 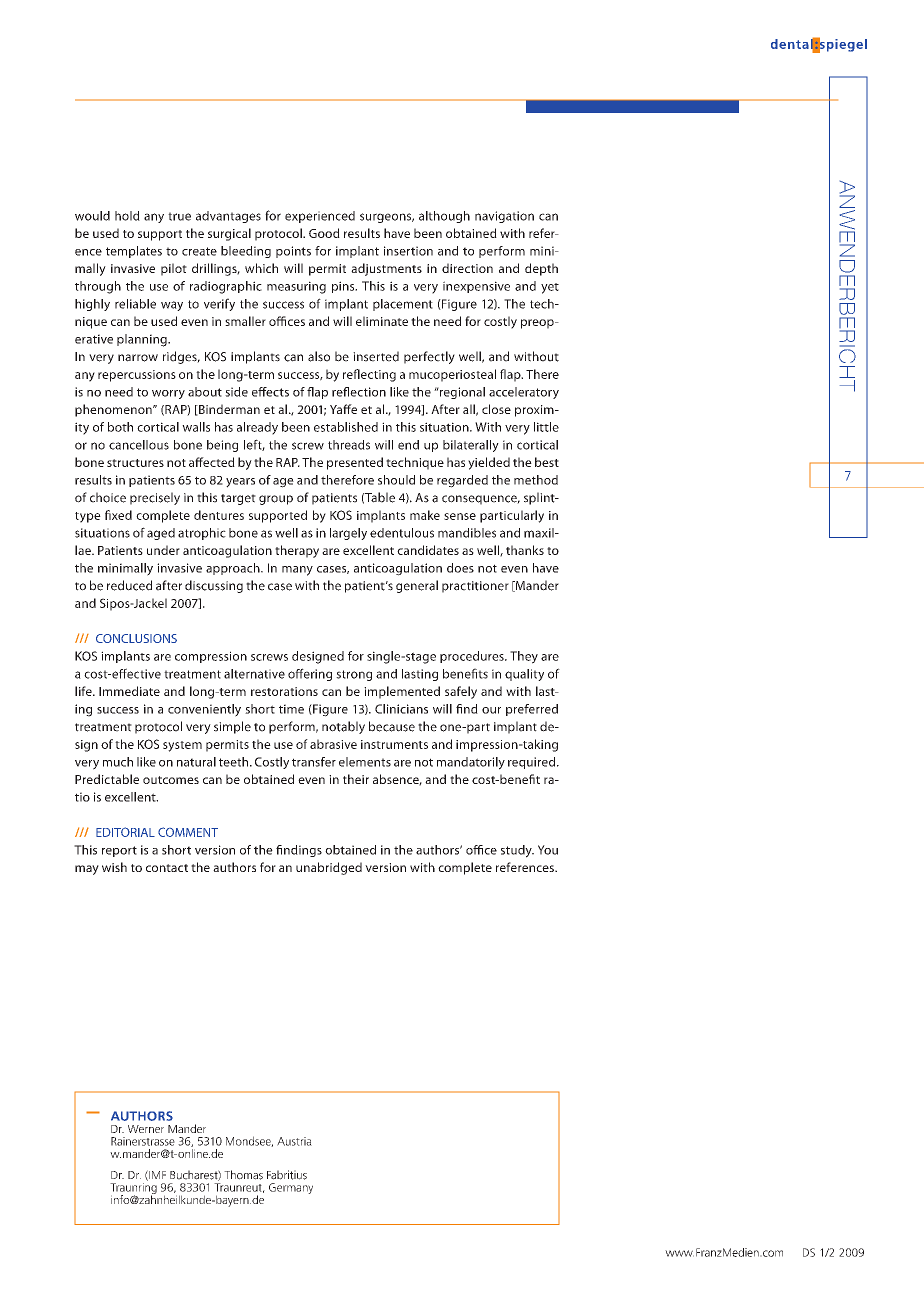 What do you see at coordinates (310, 674) in the image?
I see `offering` at bounding box center [310, 674].
